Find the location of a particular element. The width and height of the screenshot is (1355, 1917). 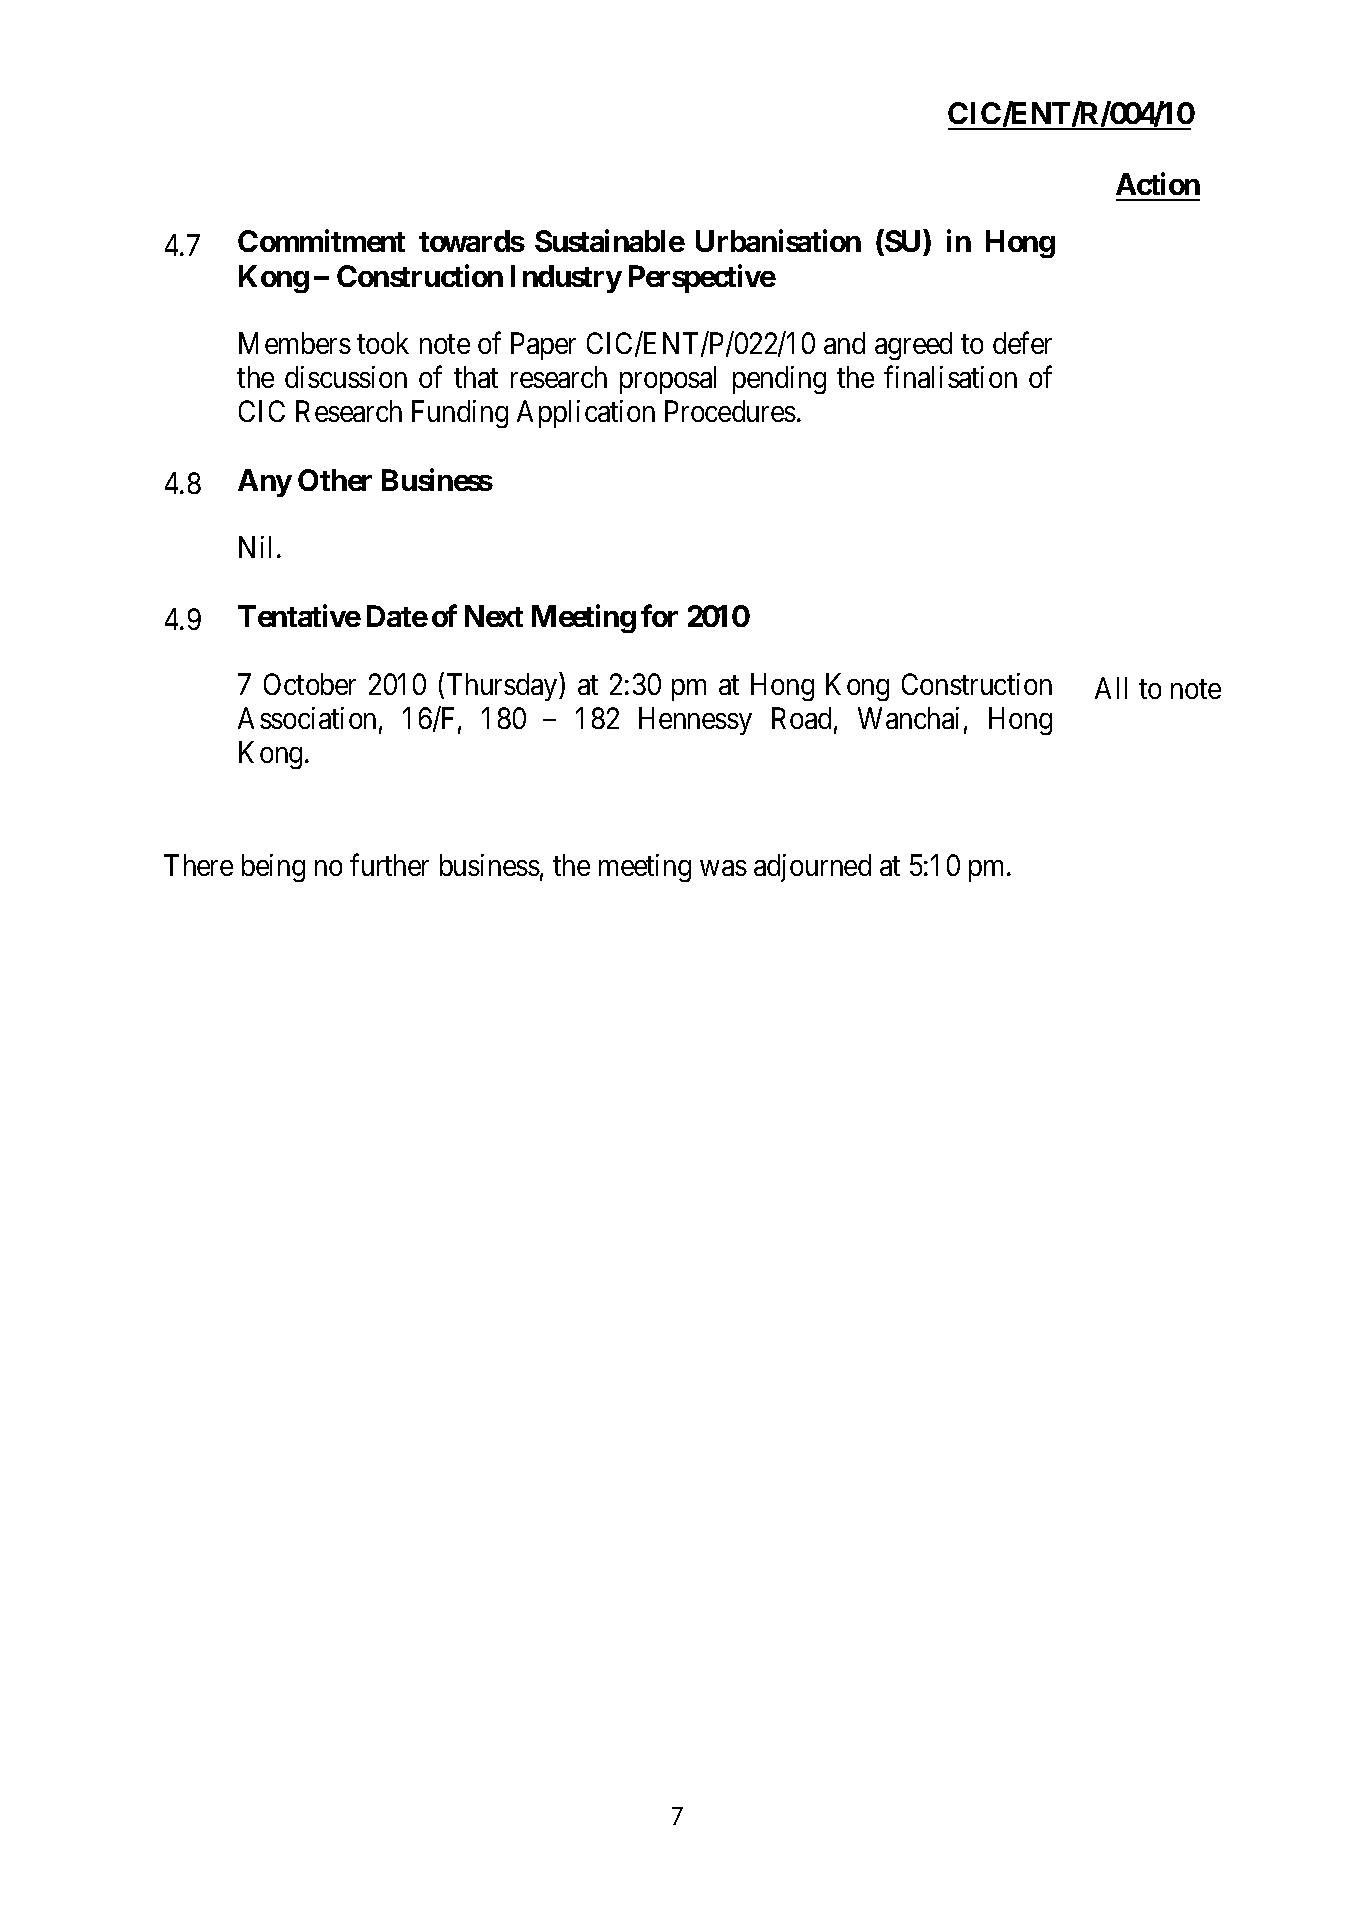

for is located at coordinates (659, 615).
